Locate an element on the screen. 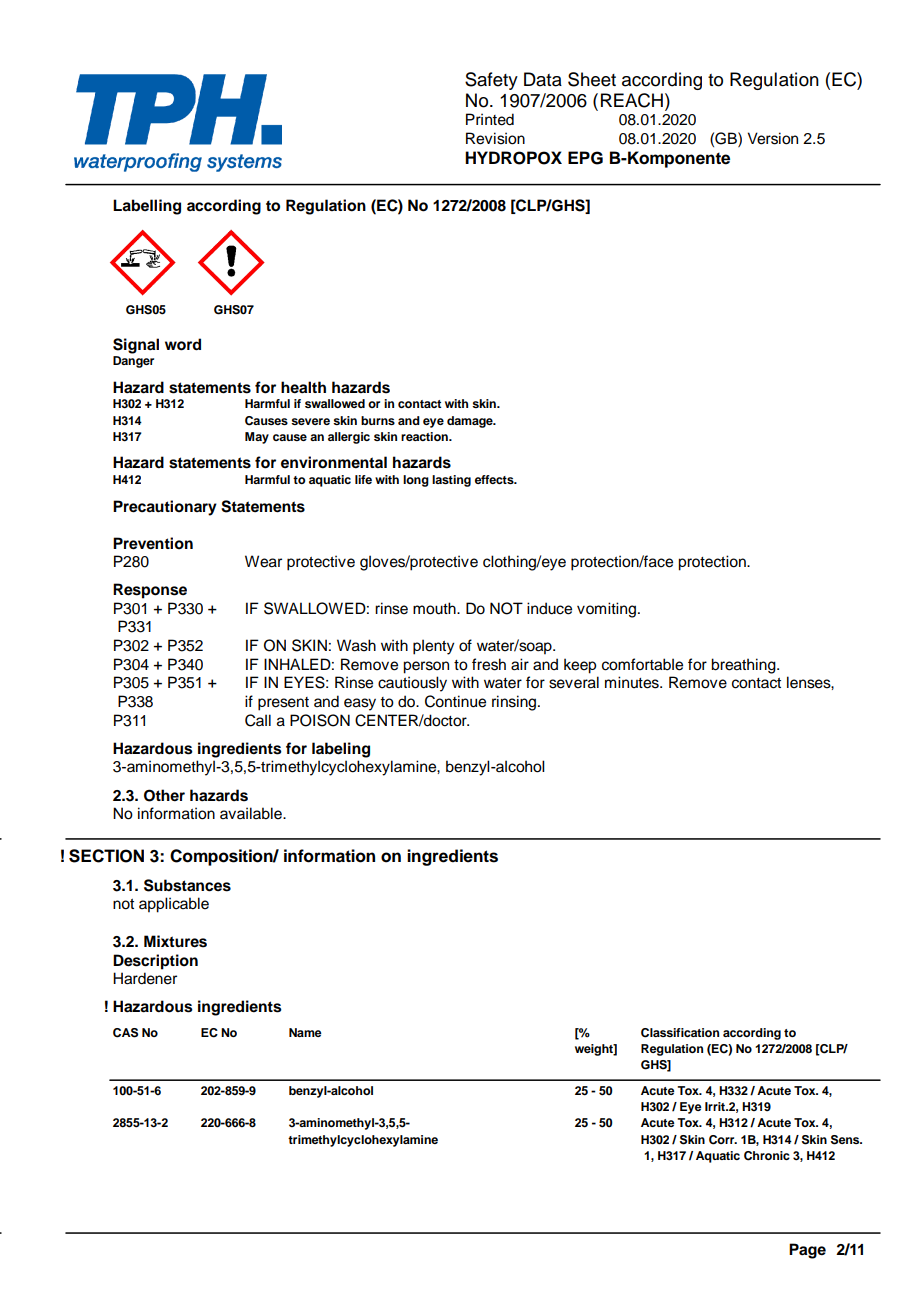 The width and height of the screenshot is (924, 1308). Labelling is located at coordinates (147, 207).
